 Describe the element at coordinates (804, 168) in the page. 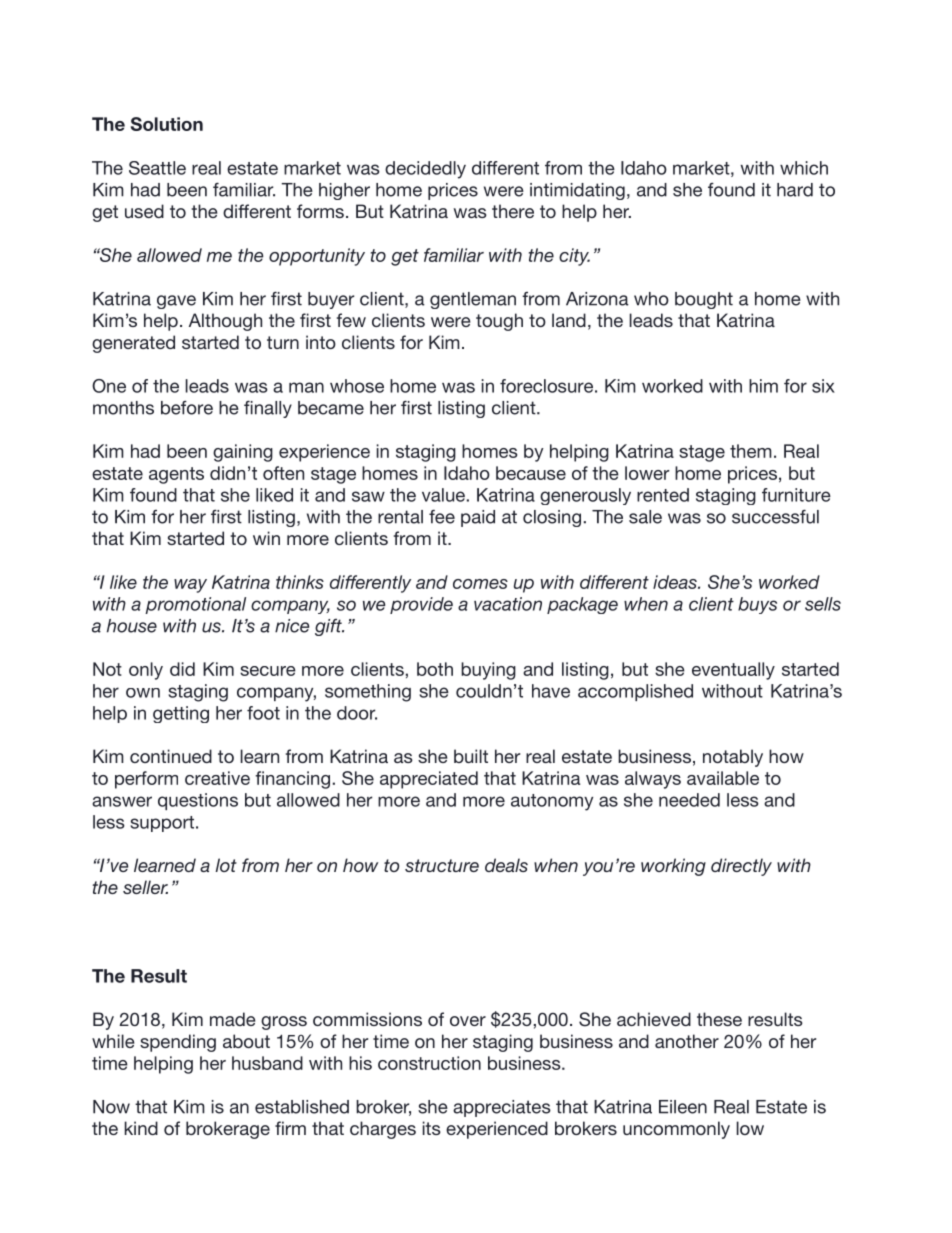

I see `which` at that location.
